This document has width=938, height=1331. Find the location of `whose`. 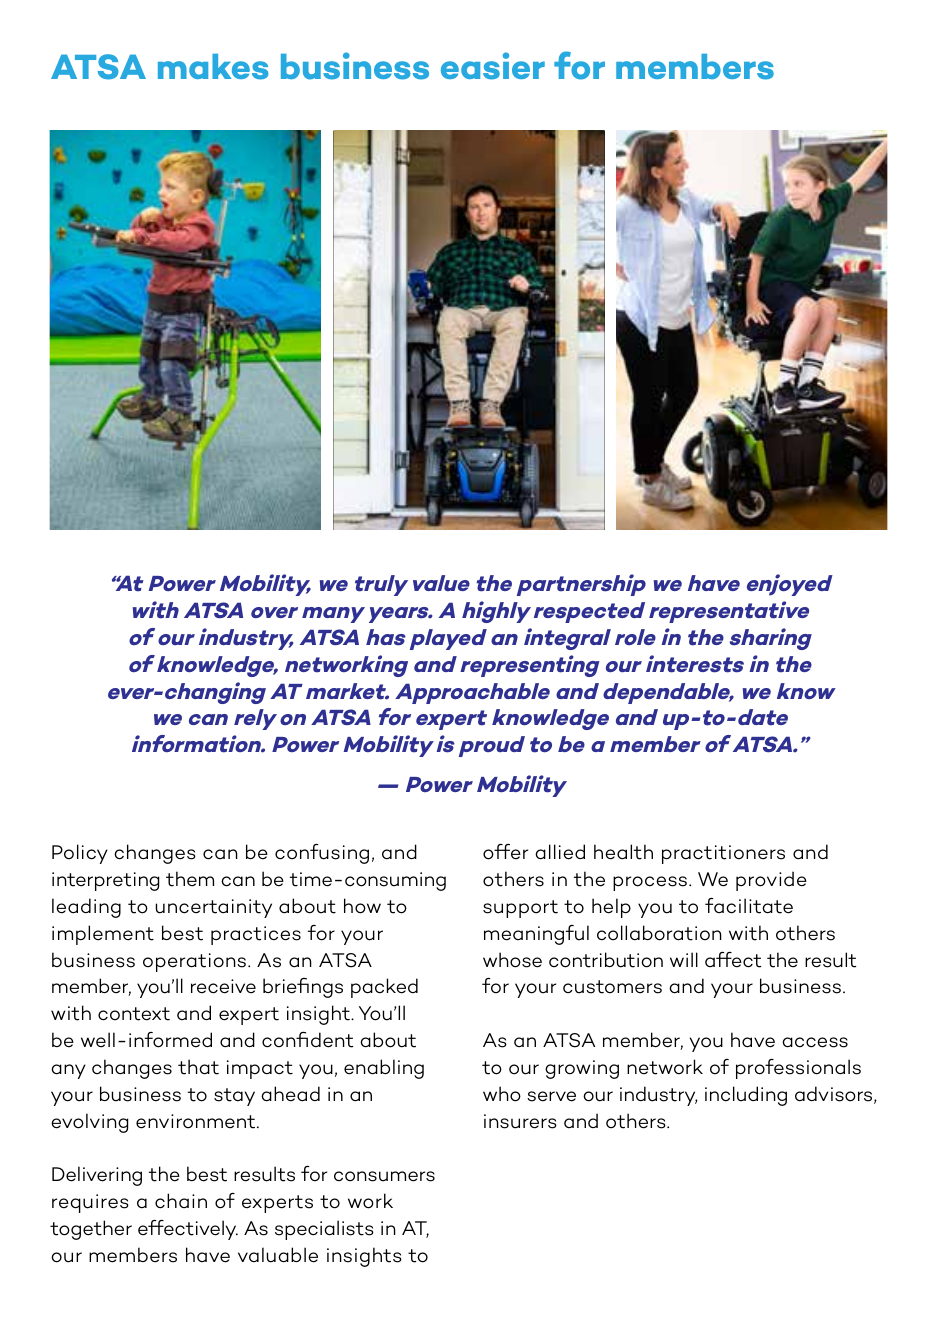

whose is located at coordinates (512, 960).
